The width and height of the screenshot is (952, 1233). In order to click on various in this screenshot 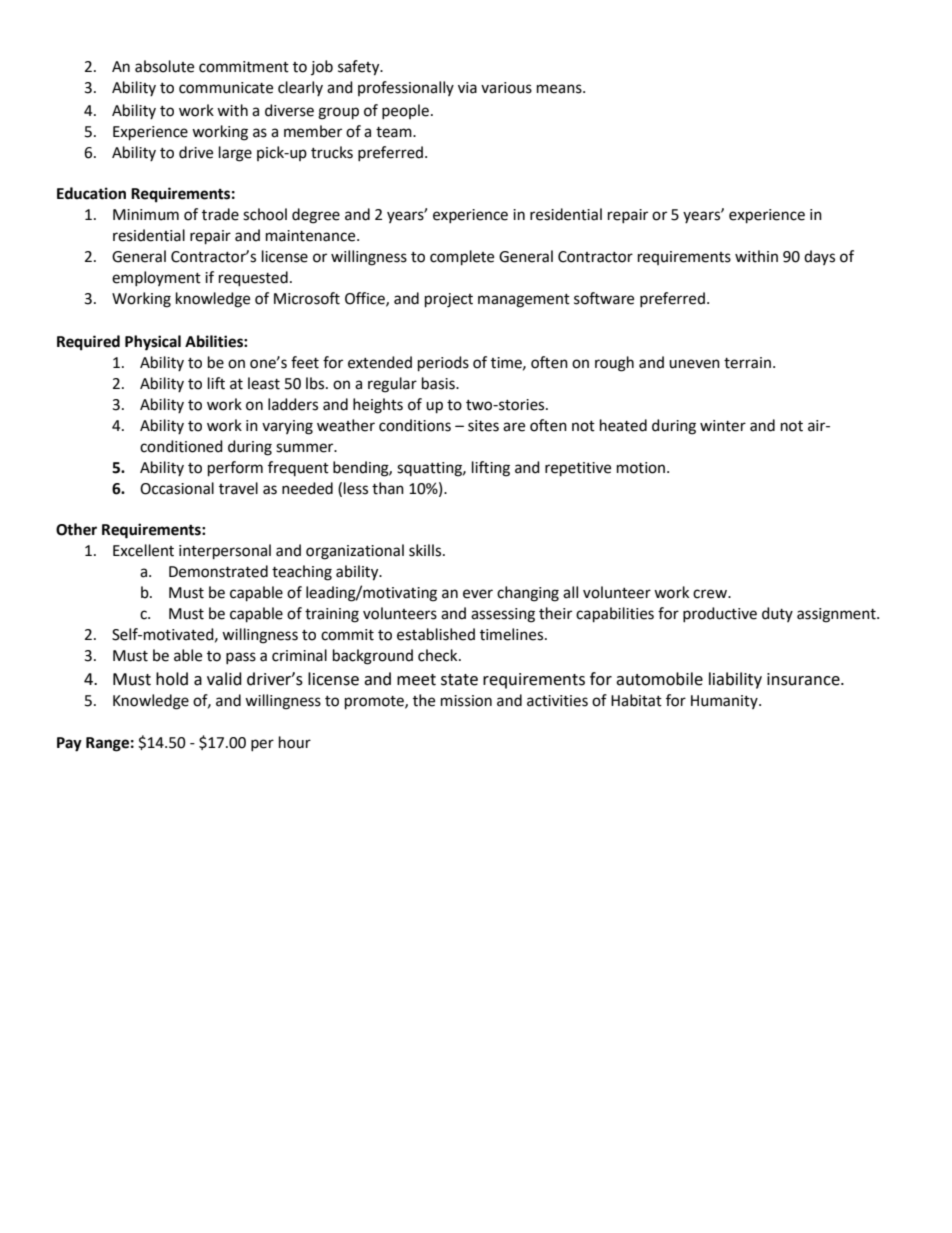, I will do `click(506, 88)`.
